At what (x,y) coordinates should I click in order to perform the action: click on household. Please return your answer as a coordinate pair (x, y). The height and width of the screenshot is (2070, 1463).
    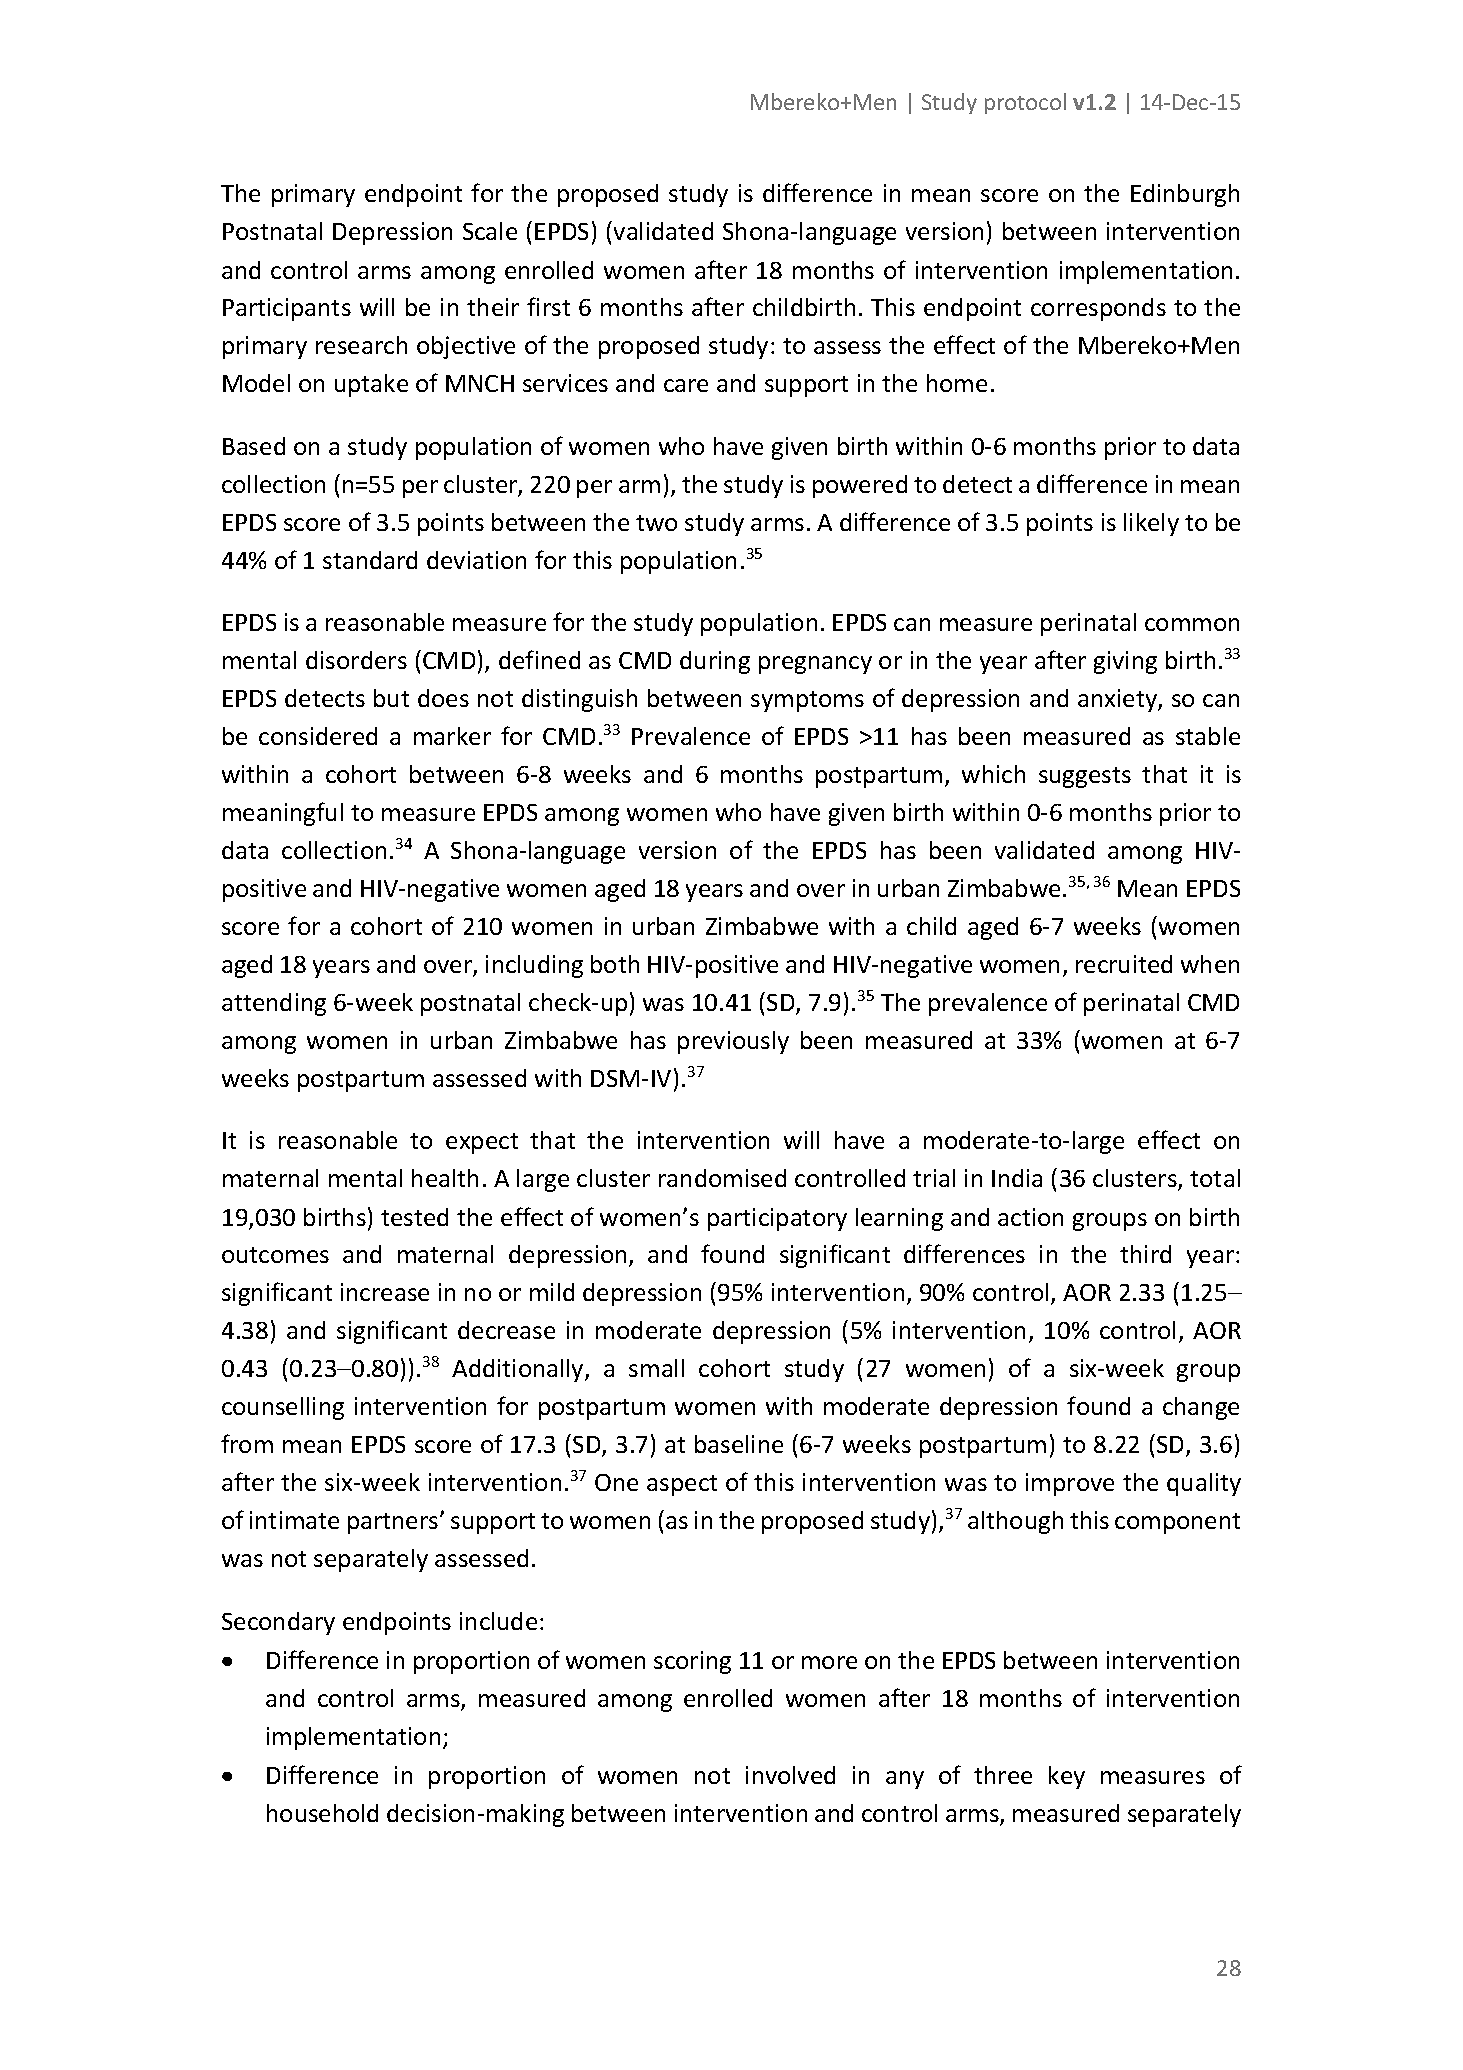
    Looking at the image, I should click on (322, 1813).
